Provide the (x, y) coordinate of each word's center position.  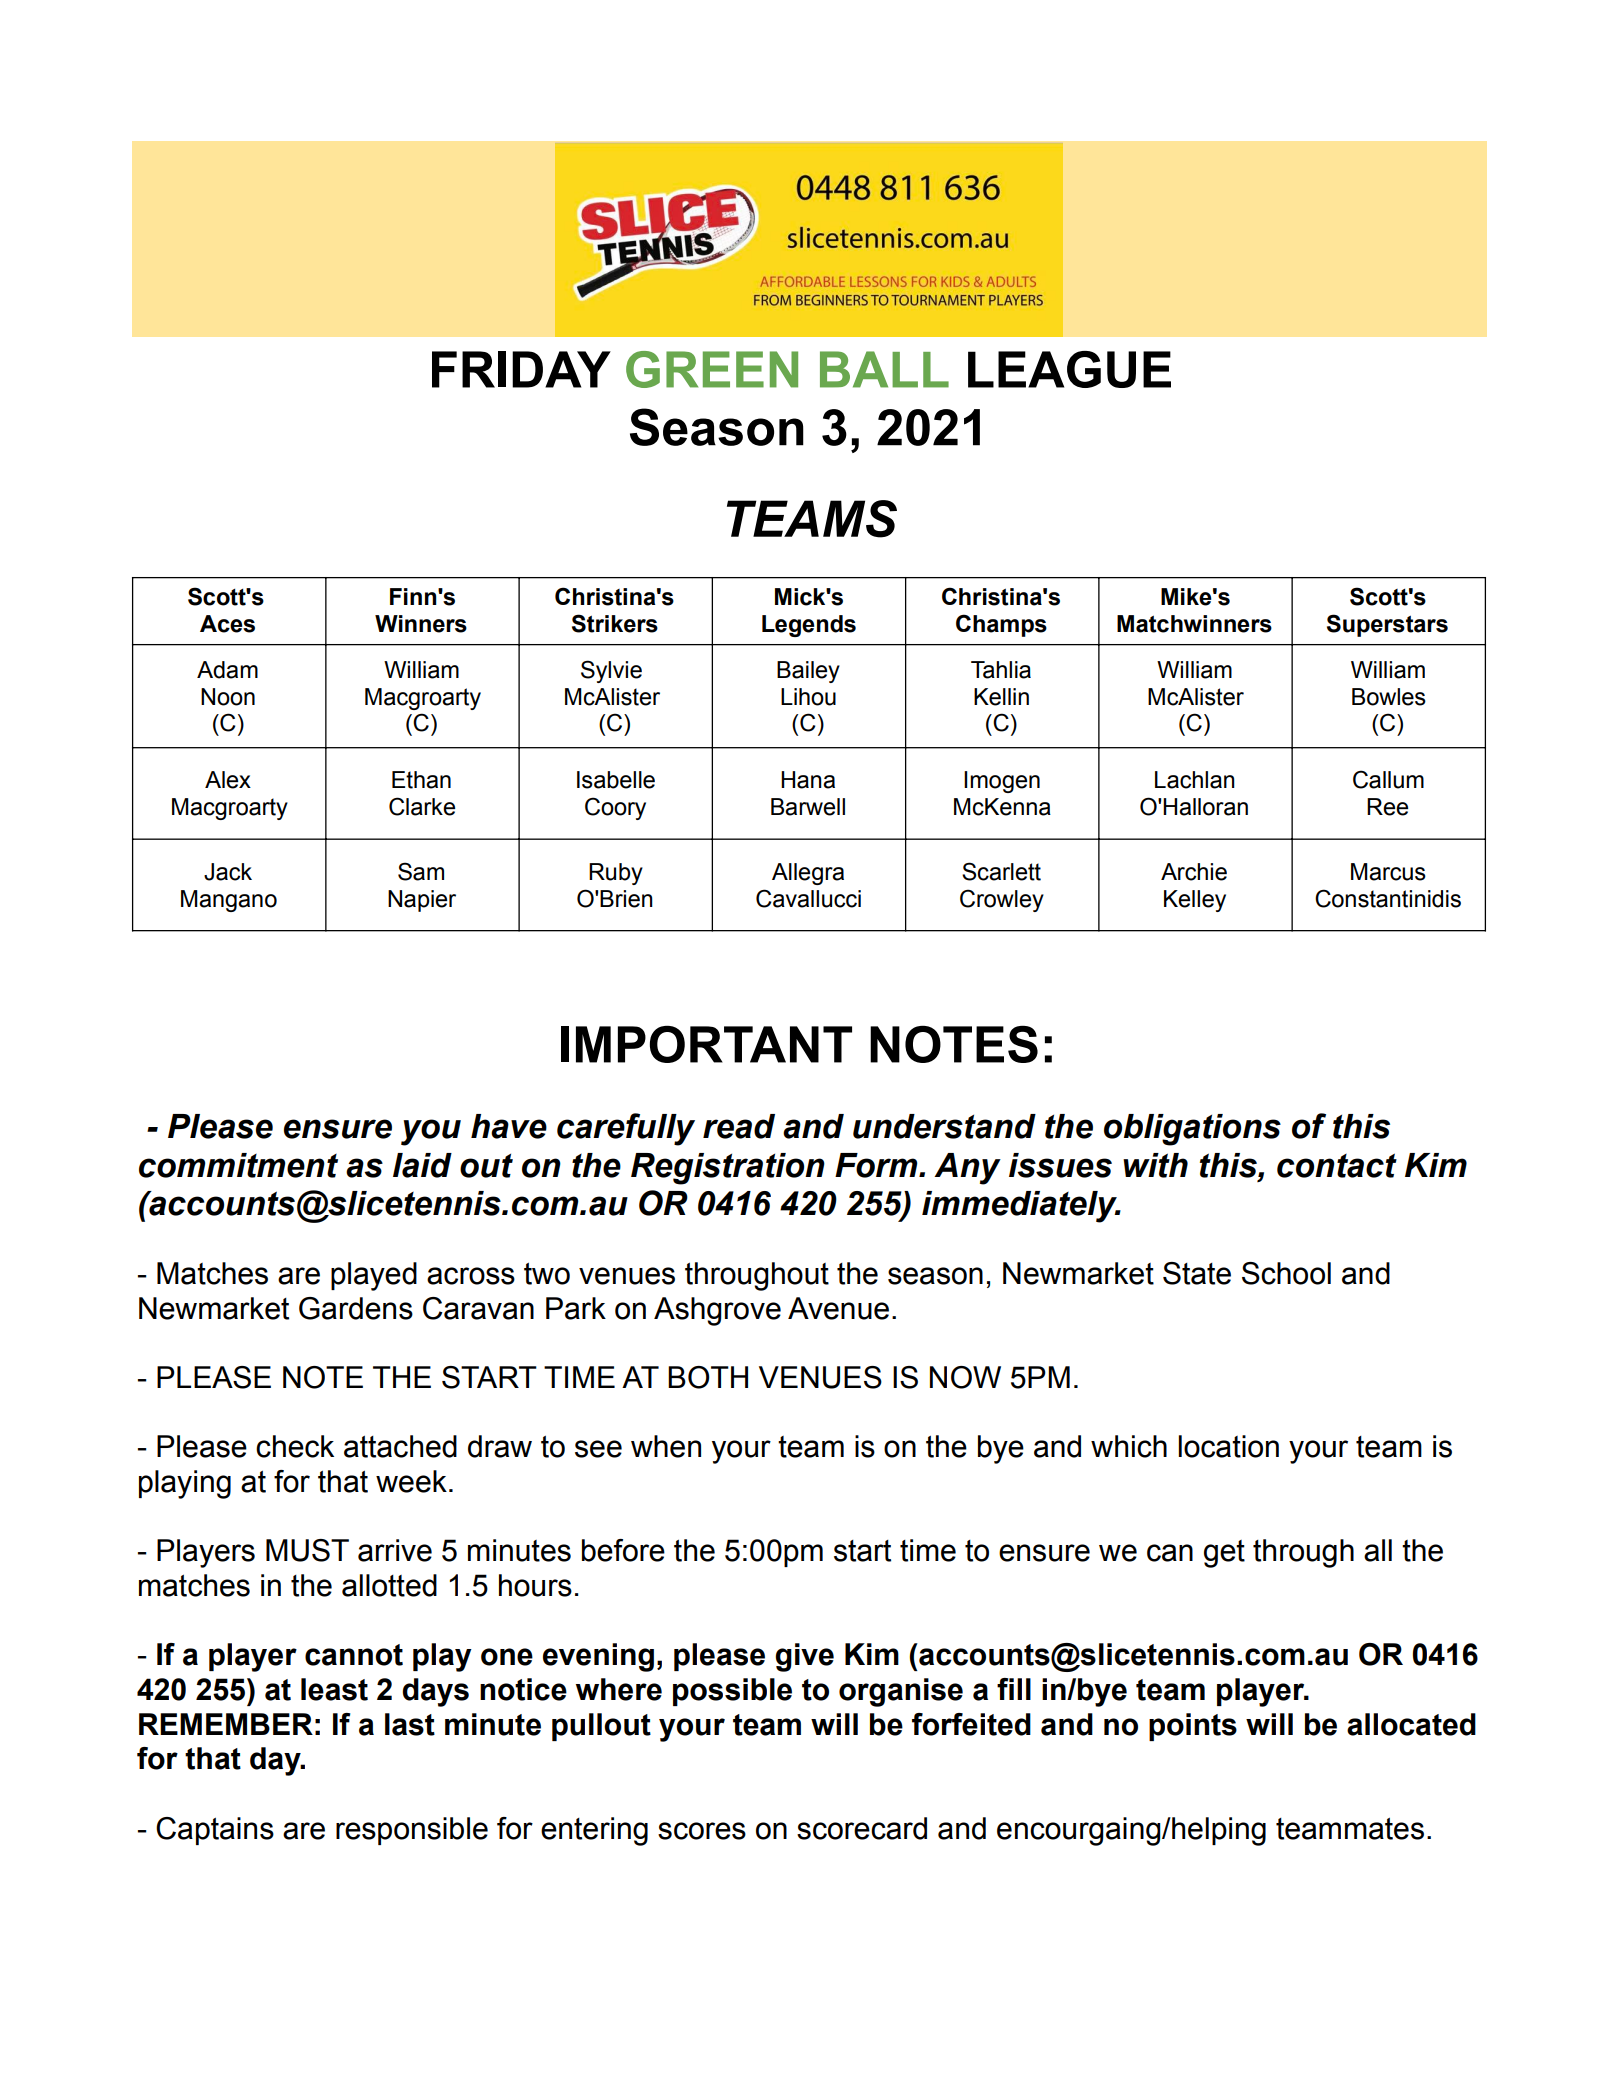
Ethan (421, 780)
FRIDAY (521, 369)
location (1228, 1446)
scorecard (862, 1828)
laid (422, 1165)
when (666, 1446)
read (739, 1126)
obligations (1192, 1130)
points (1193, 1727)
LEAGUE (1069, 369)
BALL (884, 369)
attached (400, 1446)
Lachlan (1195, 780)
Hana (808, 780)
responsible (412, 1831)
